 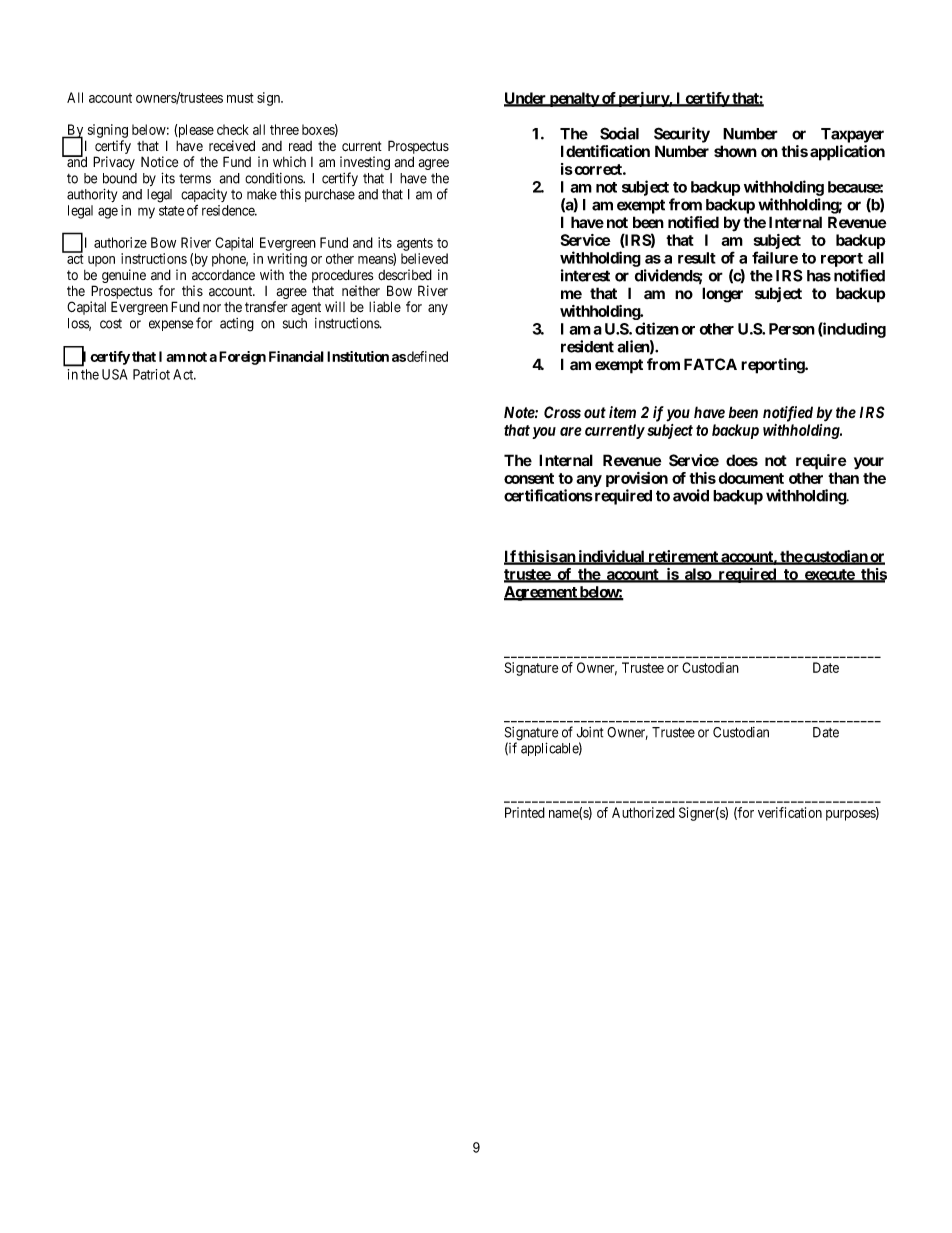 I want to click on Social, so click(x=619, y=133).
